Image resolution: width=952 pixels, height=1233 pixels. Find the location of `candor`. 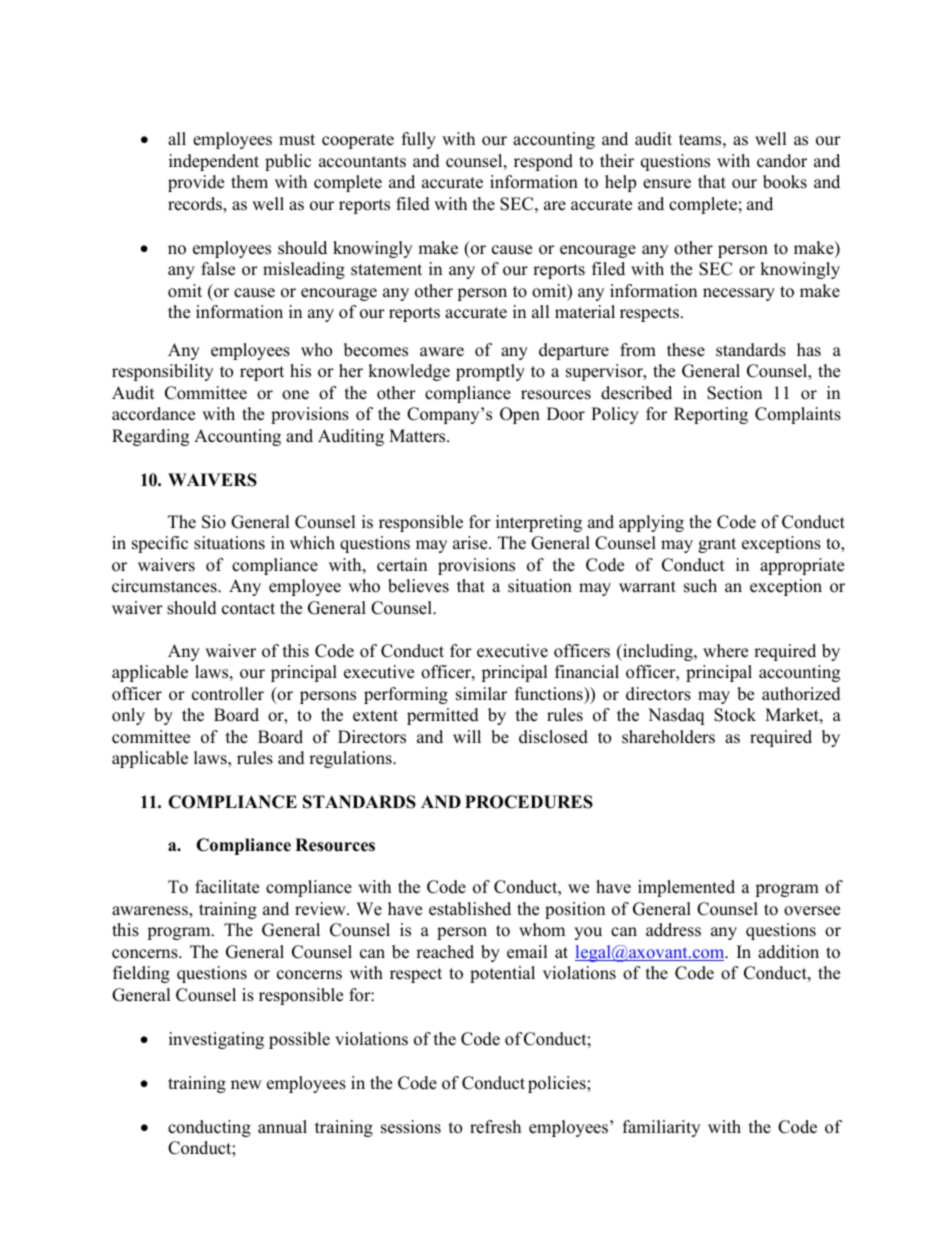

candor is located at coordinates (782, 161).
